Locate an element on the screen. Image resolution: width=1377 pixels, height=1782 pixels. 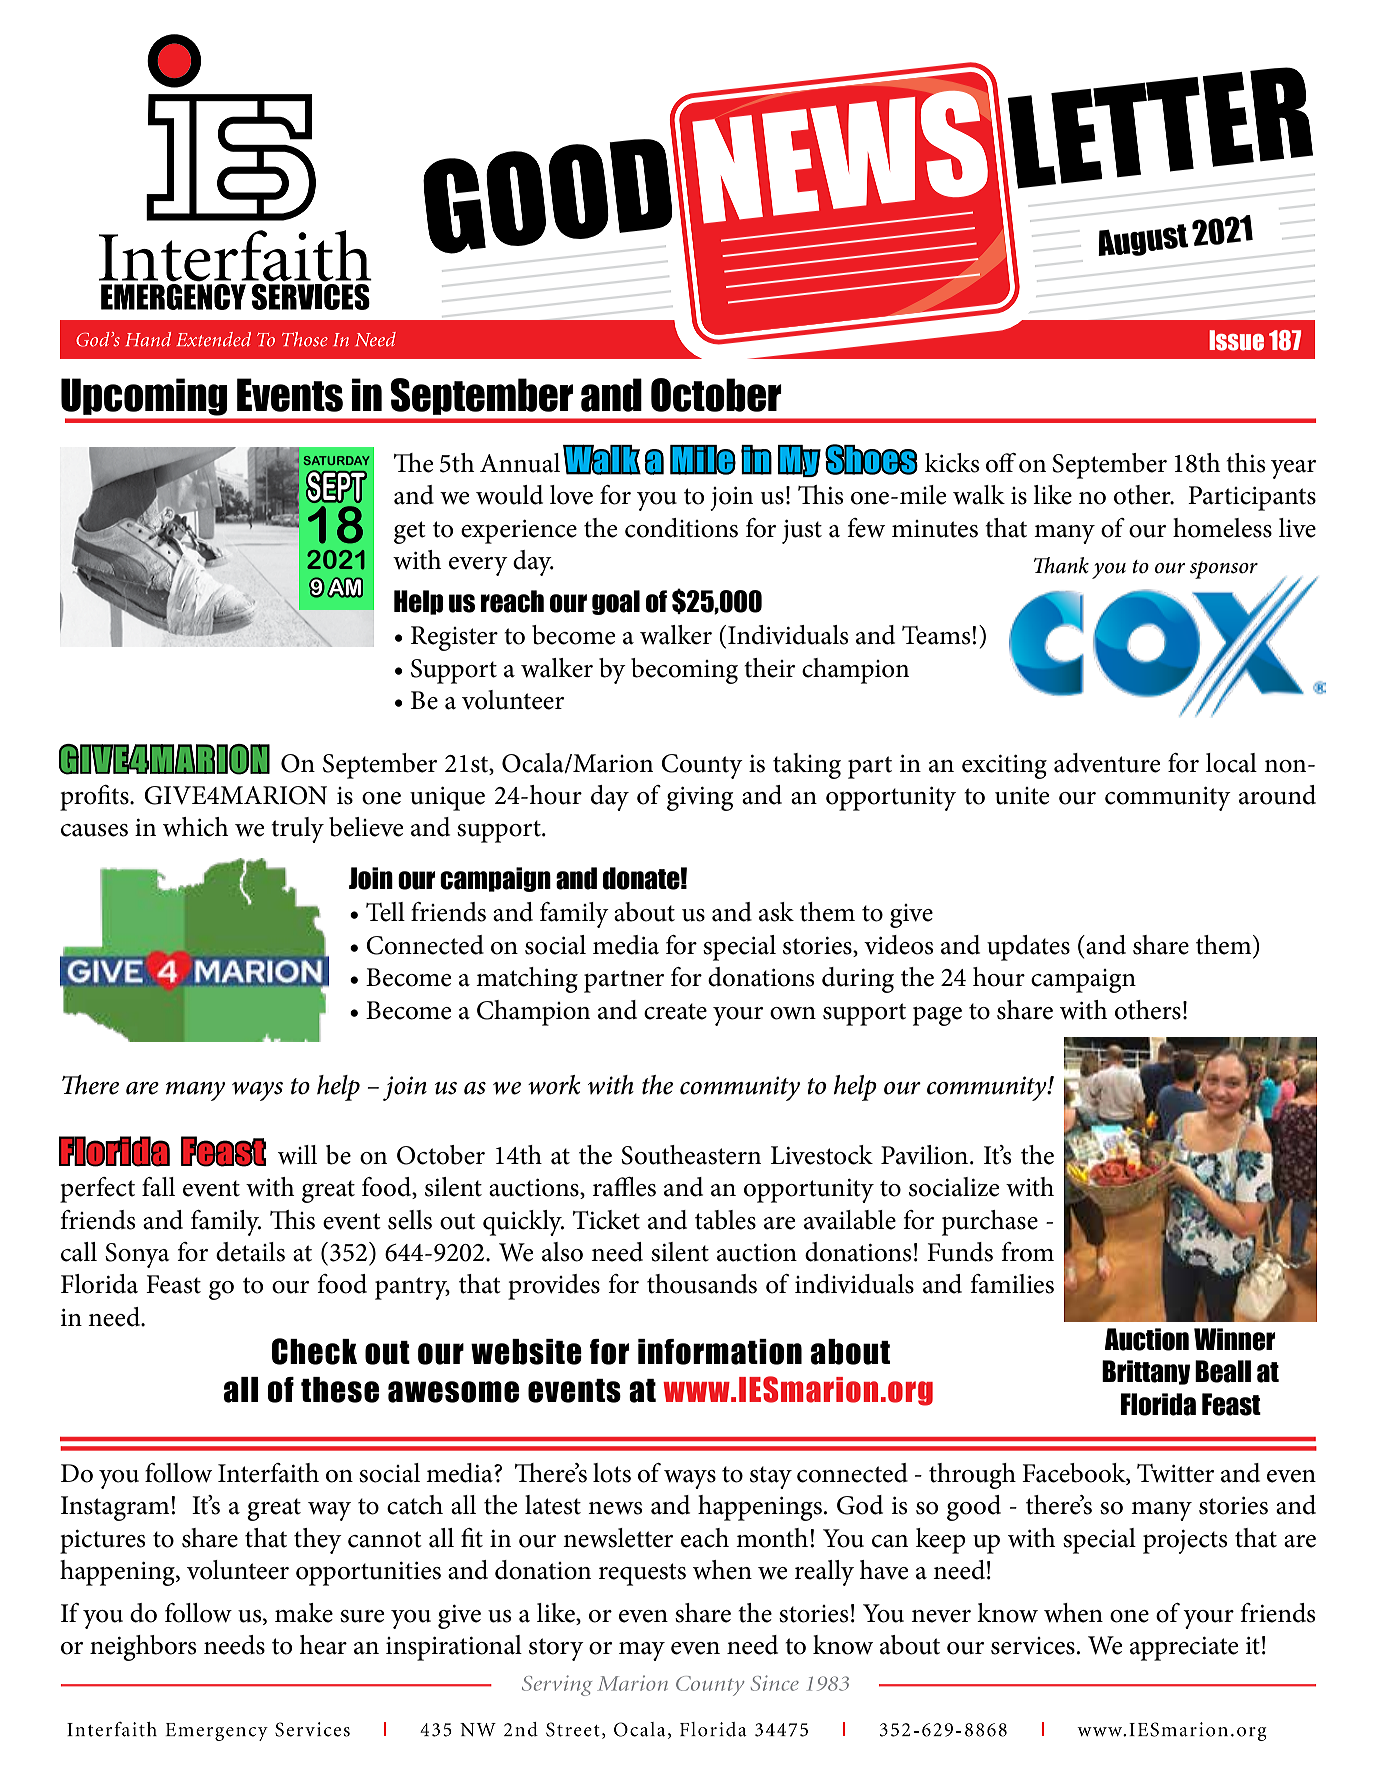
Issue is located at coordinates (1236, 340).
